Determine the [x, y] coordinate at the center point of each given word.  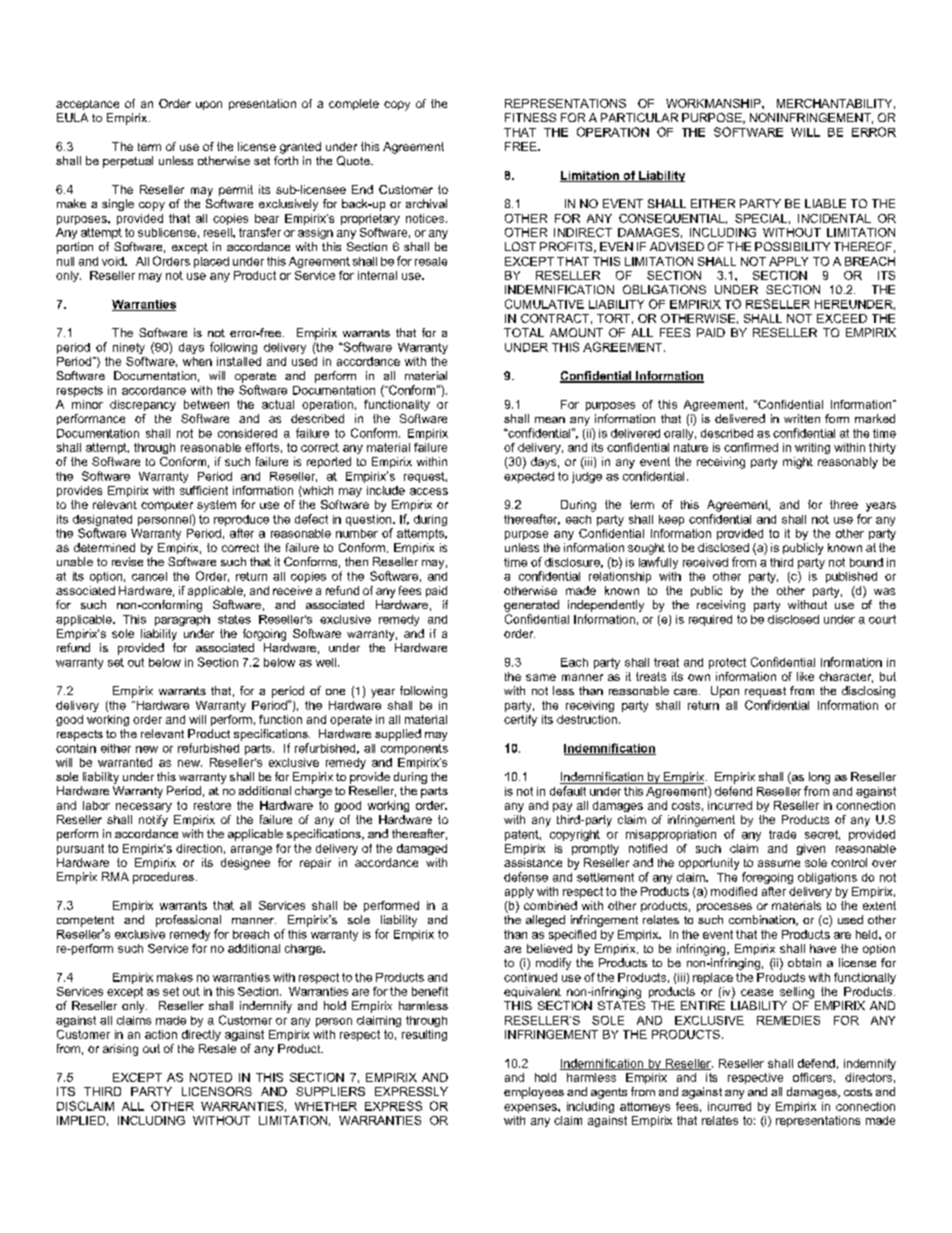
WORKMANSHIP [714, 103]
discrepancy [143, 405]
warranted [125, 762]
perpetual [128, 162]
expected [529, 477]
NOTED [211, 1077]
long [819, 778]
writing [812, 448]
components [414, 749]
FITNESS [530, 117]
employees [534, 1093]
